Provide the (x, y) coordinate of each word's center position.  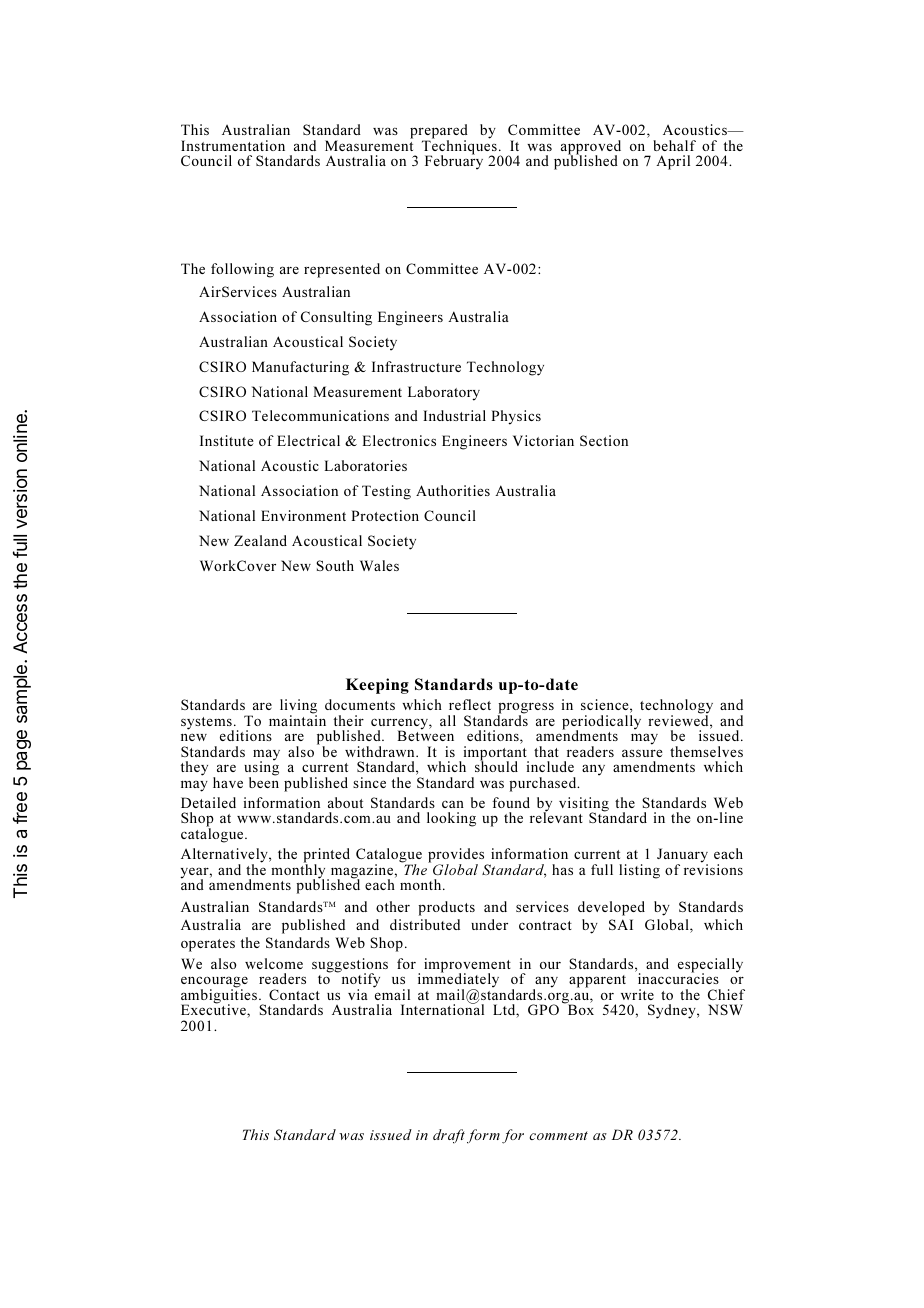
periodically (601, 723)
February (454, 161)
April (673, 162)
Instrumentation (233, 145)
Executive (214, 1010)
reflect (470, 704)
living (298, 707)
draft (449, 1136)
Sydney (673, 1011)
